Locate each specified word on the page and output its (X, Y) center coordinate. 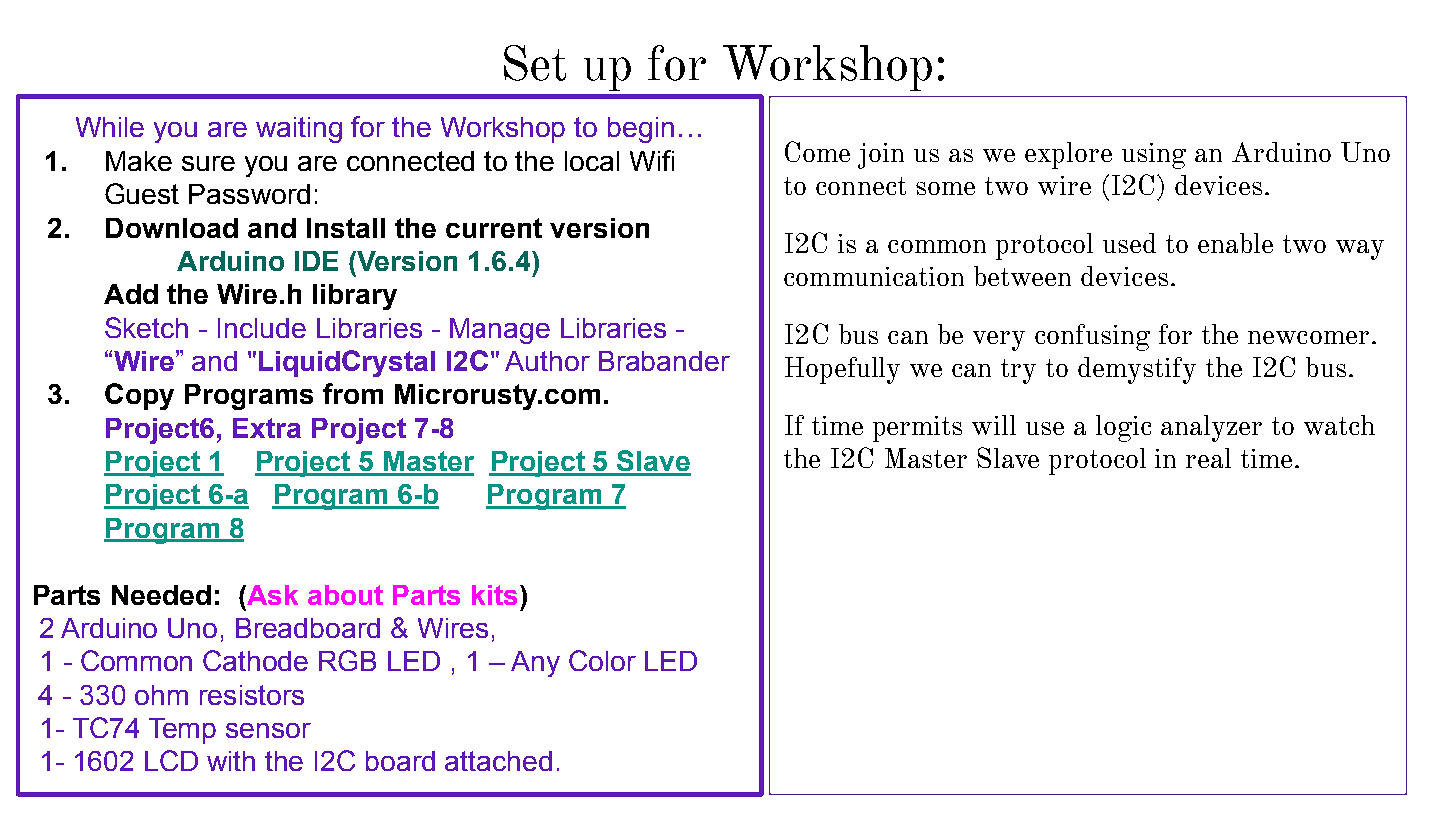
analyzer (1211, 428)
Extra (267, 428)
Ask (271, 595)
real (1208, 458)
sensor (268, 730)
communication (874, 276)
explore (1068, 155)
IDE (316, 261)
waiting (299, 130)
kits (494, 595)
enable (1235, 243)
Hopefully (842, 370)
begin (641, 130)
